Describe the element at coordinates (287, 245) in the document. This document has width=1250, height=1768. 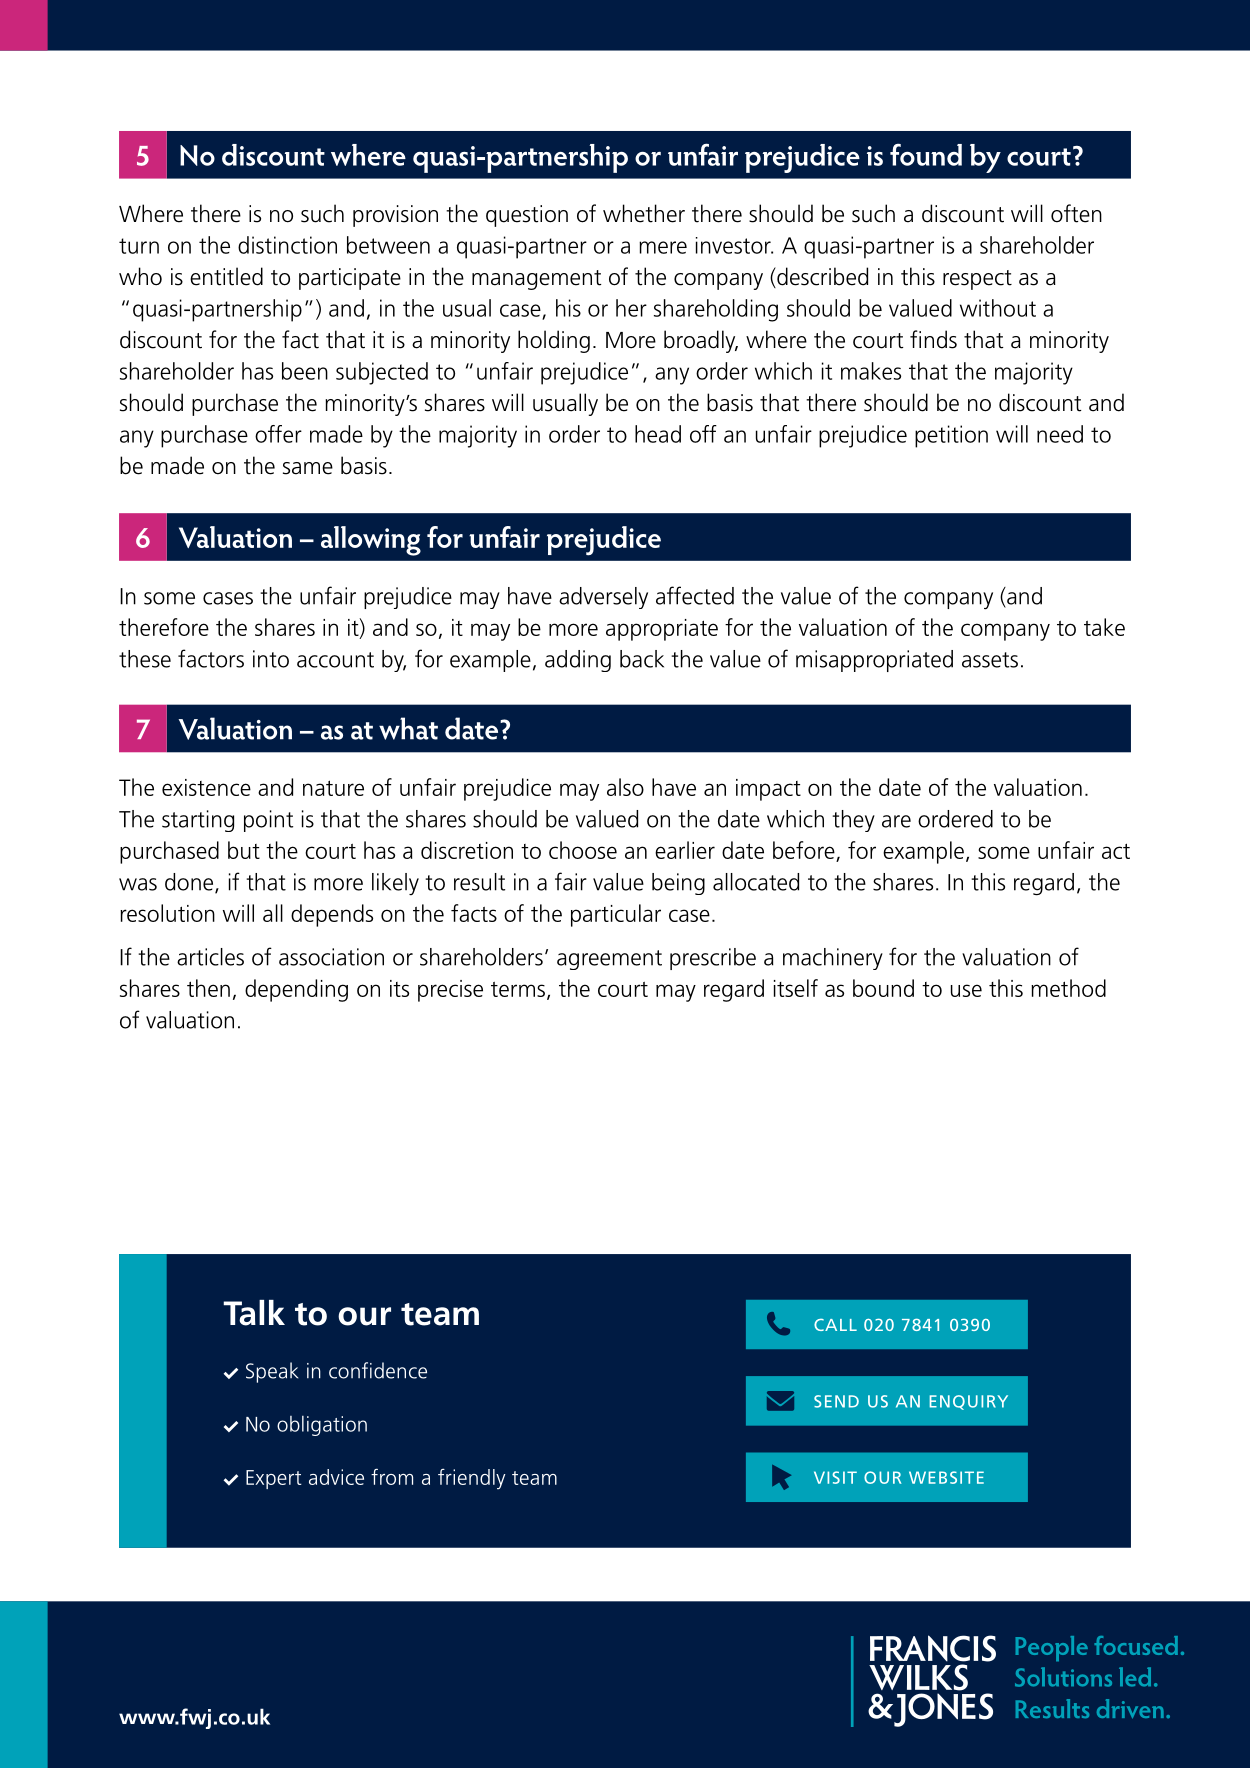
I see `distinction` at that location.
